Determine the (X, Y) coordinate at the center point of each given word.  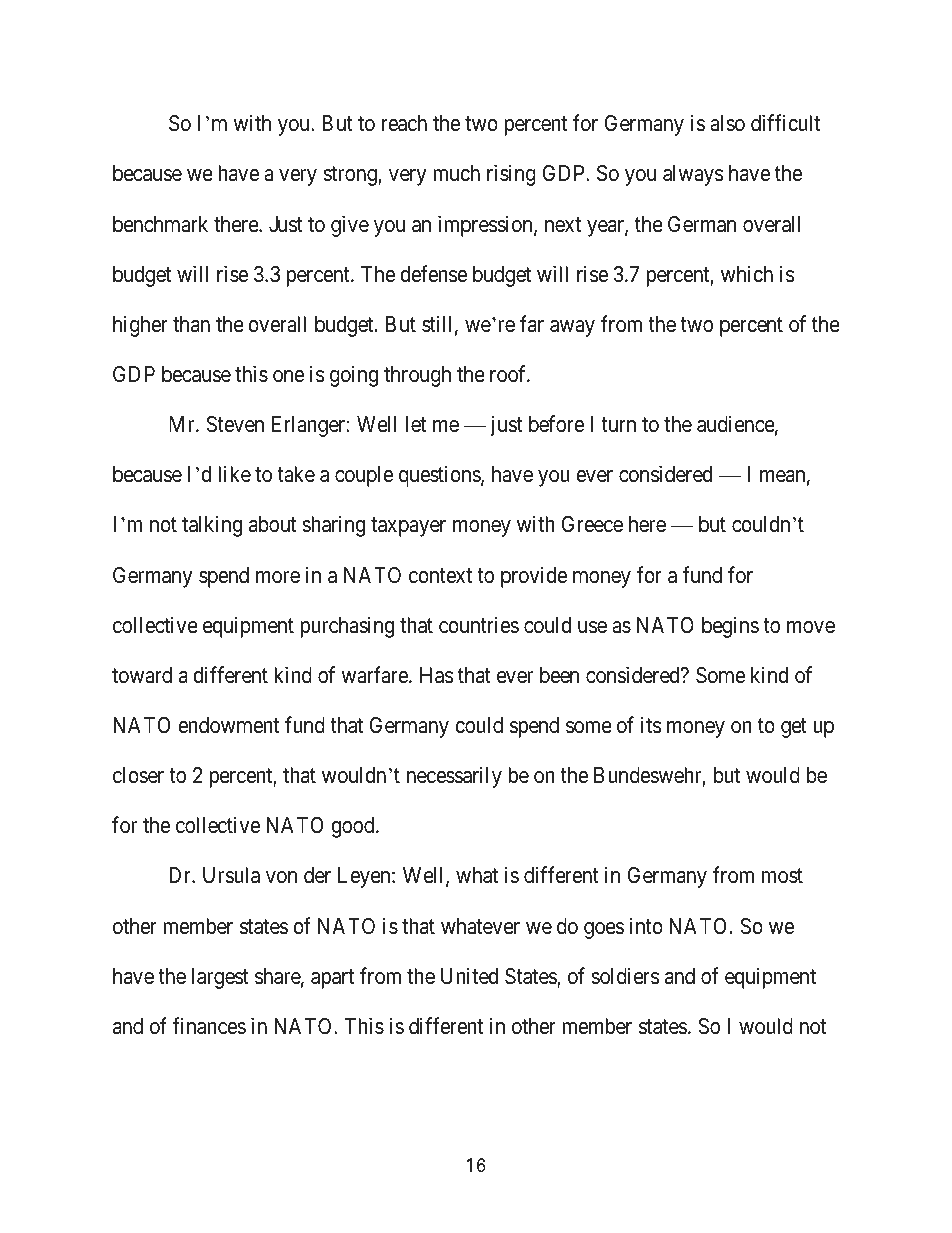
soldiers (625, 976)
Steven (235, 424)
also (727, 123)
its (651, 725)
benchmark (160, 224)
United (469, 976)
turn (618, 425)
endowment (228, 725)
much (456, 173)
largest (220, 978)
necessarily (454, 777)
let (416, 424)
